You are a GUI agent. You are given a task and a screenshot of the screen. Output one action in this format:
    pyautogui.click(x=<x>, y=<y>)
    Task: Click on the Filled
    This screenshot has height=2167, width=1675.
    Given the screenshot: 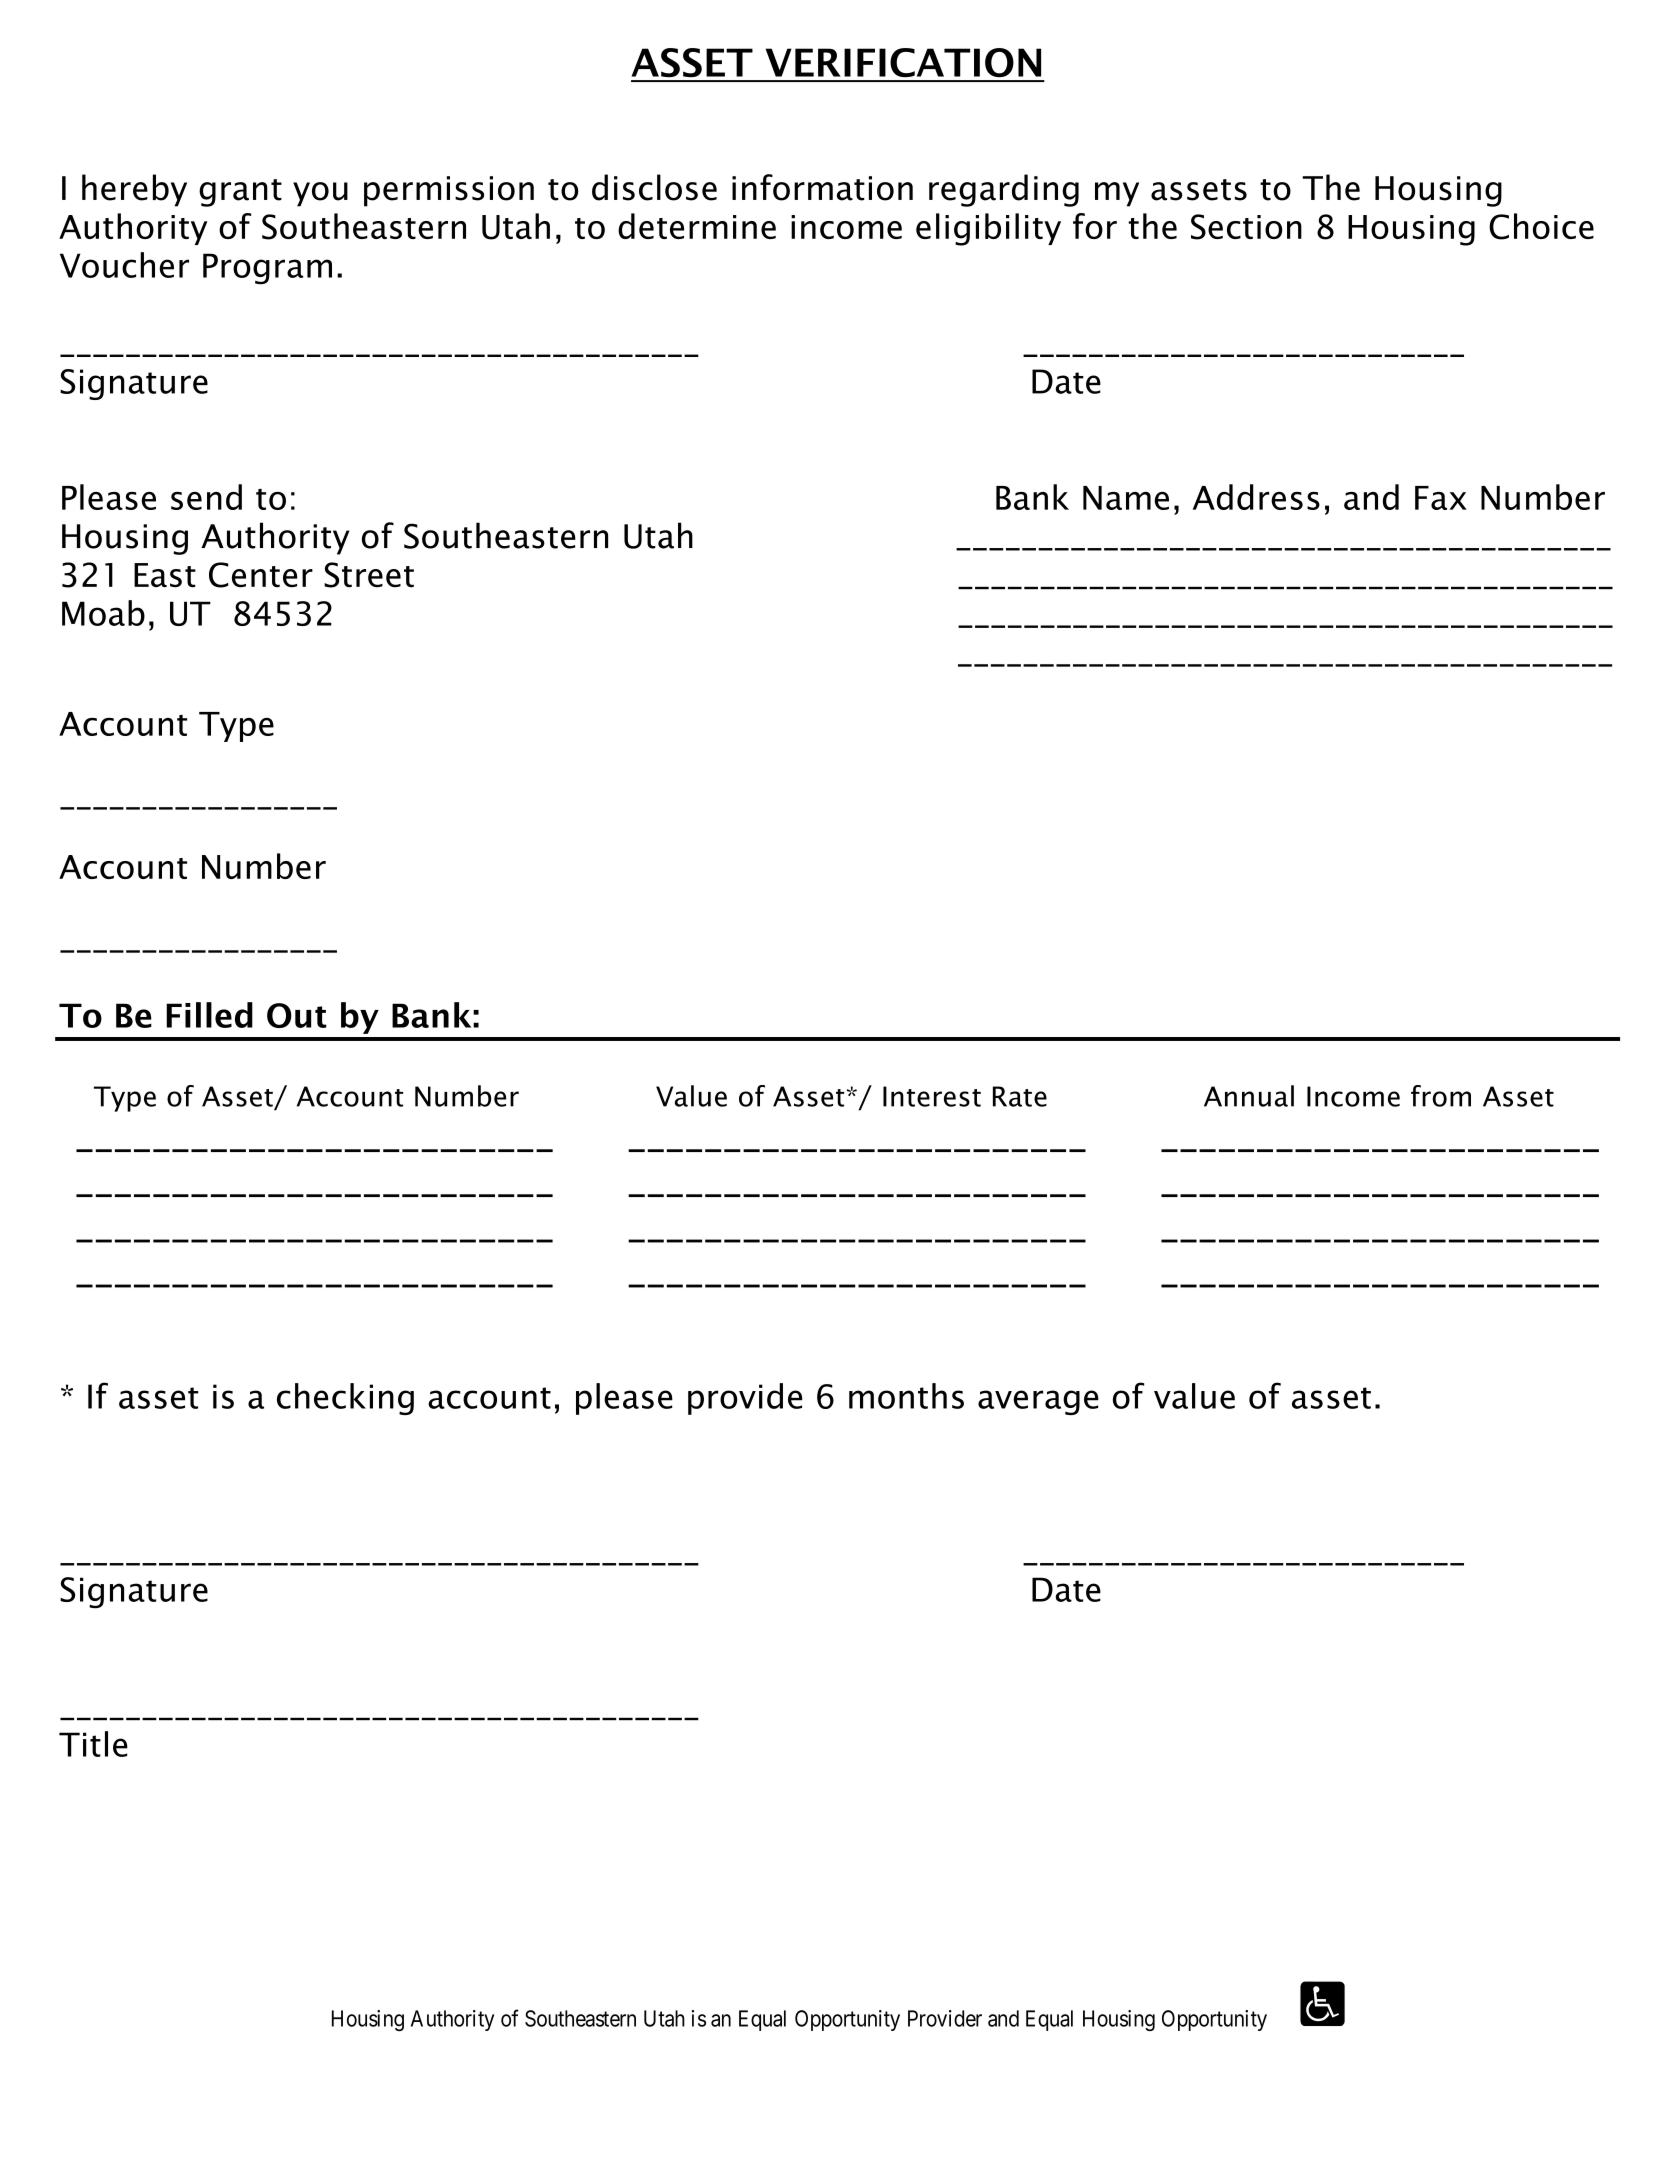 What is the action you would take?
    pyautogui.click(x=209, y=1015)
